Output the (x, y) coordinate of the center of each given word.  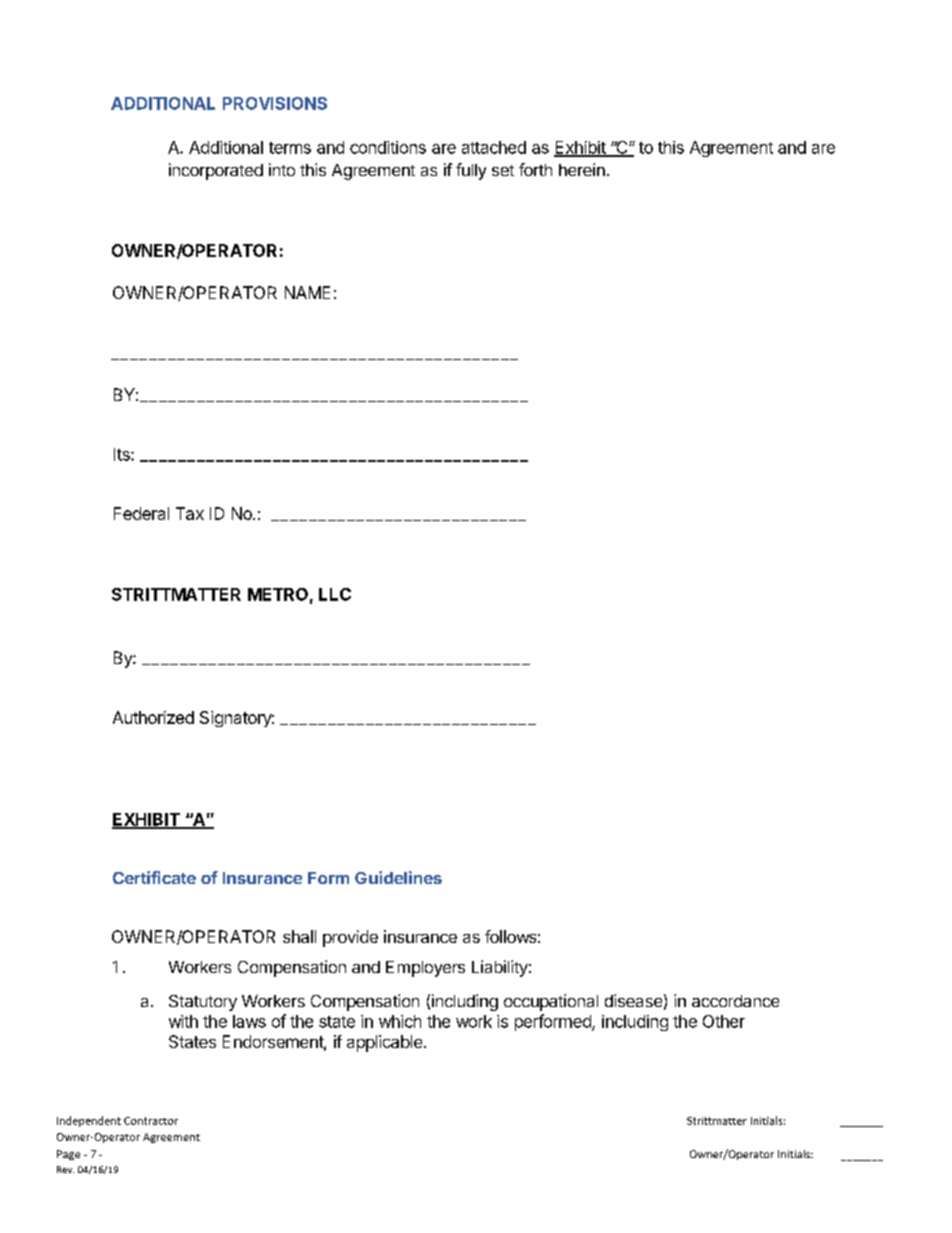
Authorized (153, 717)
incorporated (216, 171)
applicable (386, 1043)
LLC (335, 594)
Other (724, 1021)
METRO (278, 594)
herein (582, 169)
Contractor (151, 1121)
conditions (388, 147)
